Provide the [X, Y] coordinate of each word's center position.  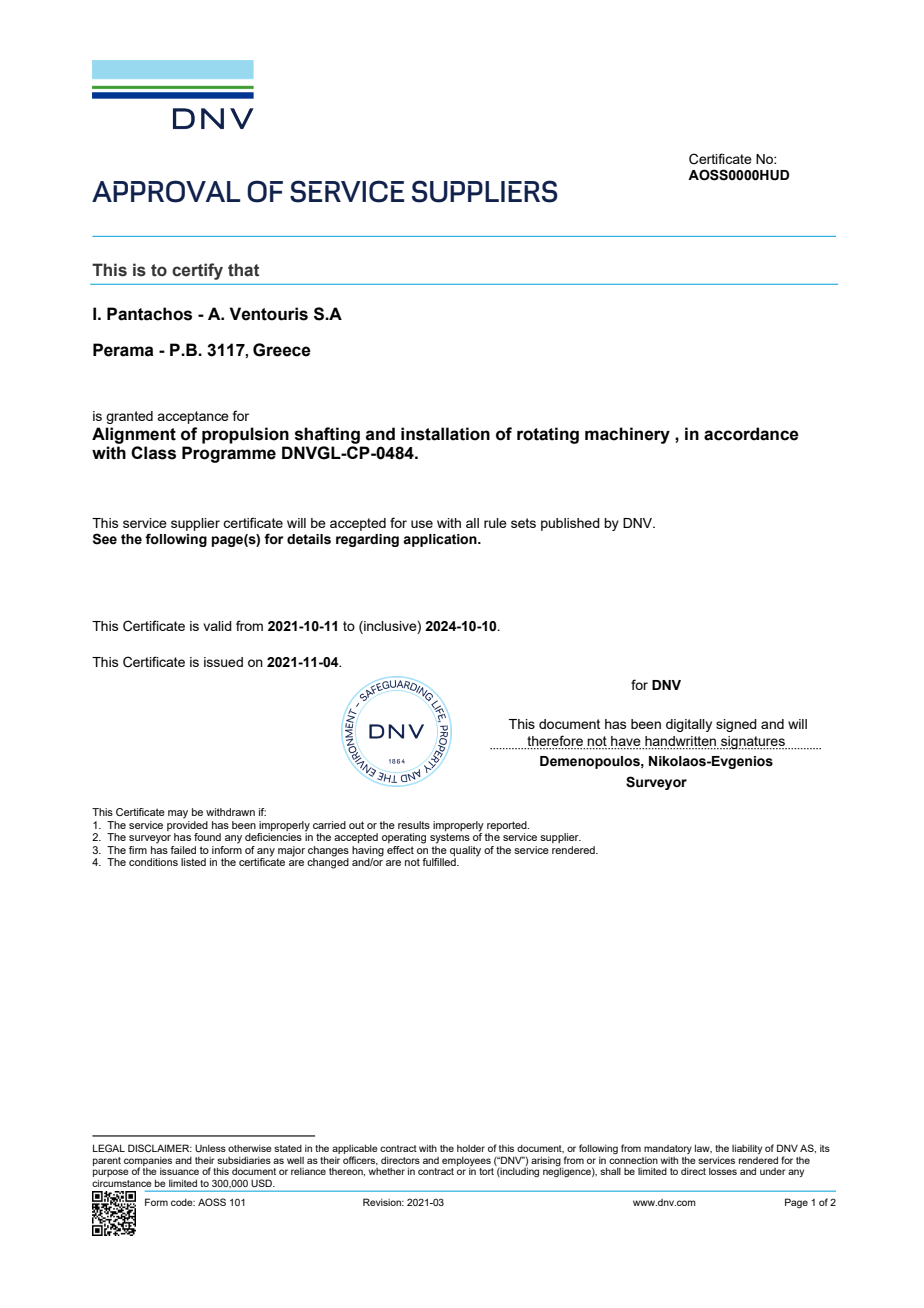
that [243, 270]
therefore [555, 740]
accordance [751, 434]
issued [223, 662]
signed [736, 725]
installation [445, 434]
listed [193, 862]
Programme [229, 454]
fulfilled [440, 862]
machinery [627, 435]
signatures [753, 743]
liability [747, 1149]
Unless [210, 1148]
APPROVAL [166, 191]
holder [471, 1148]
